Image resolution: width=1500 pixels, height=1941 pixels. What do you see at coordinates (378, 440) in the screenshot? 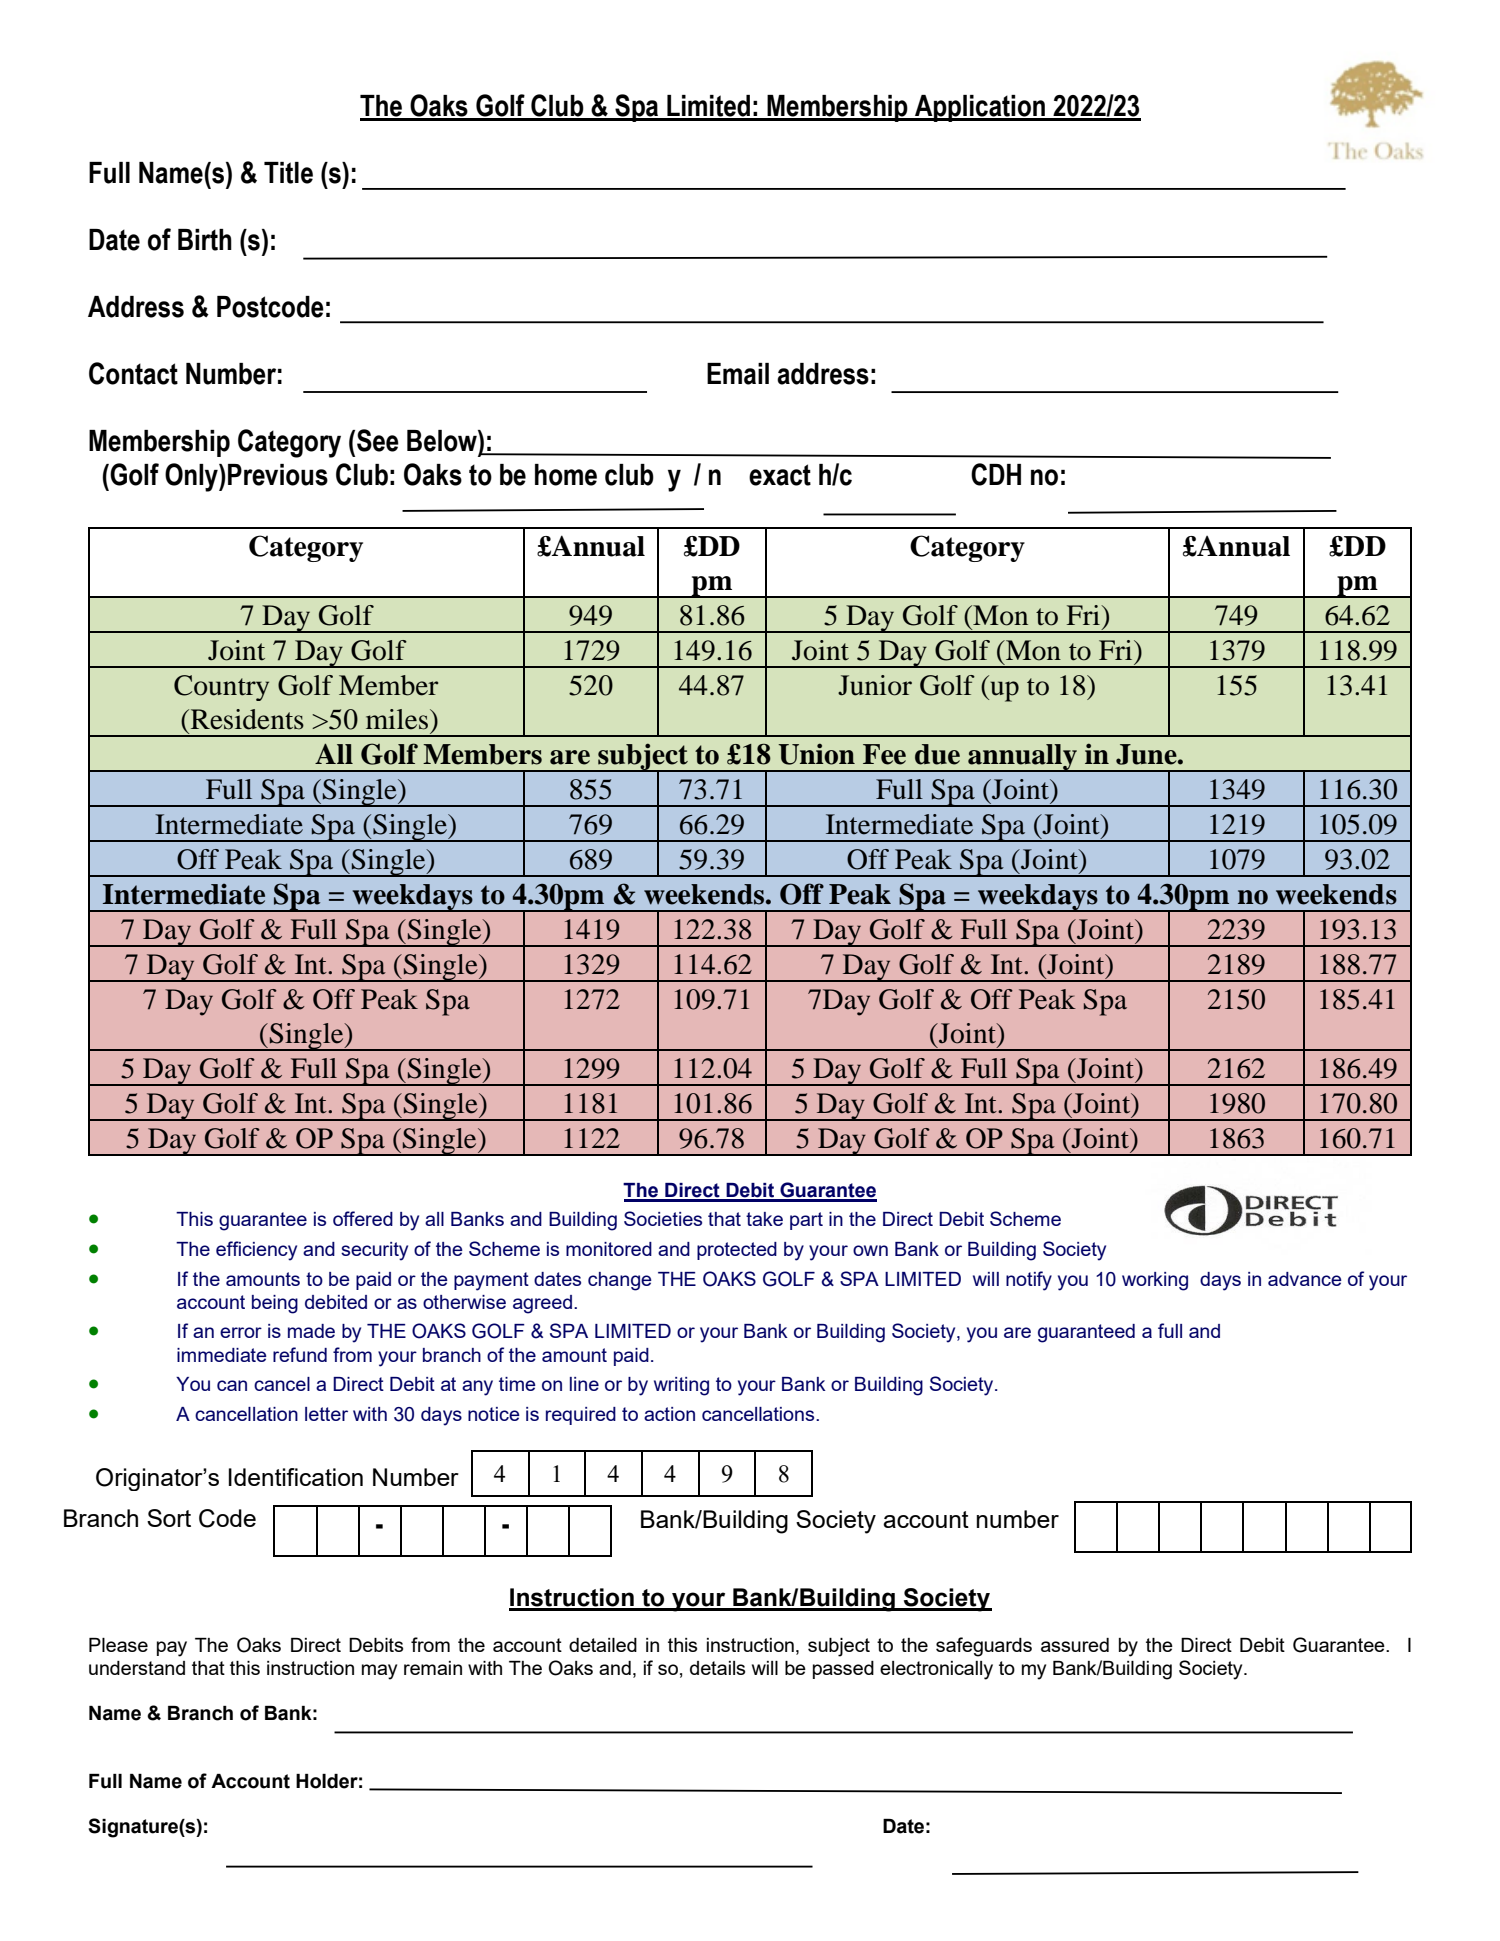
I see `See` at bounding box center [378, 440].
